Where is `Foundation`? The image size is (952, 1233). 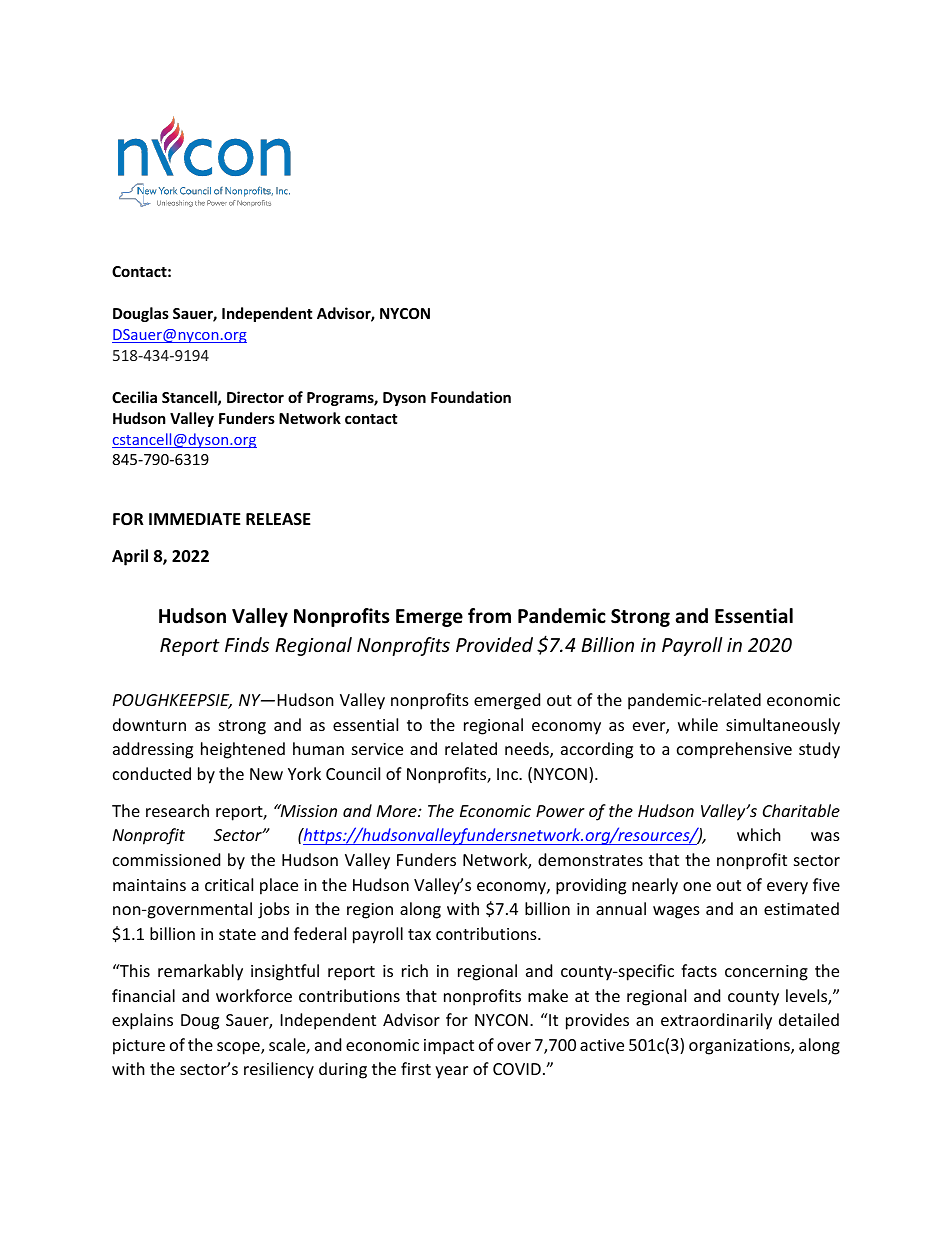
Foundation is located at coordinates (471, 397).
